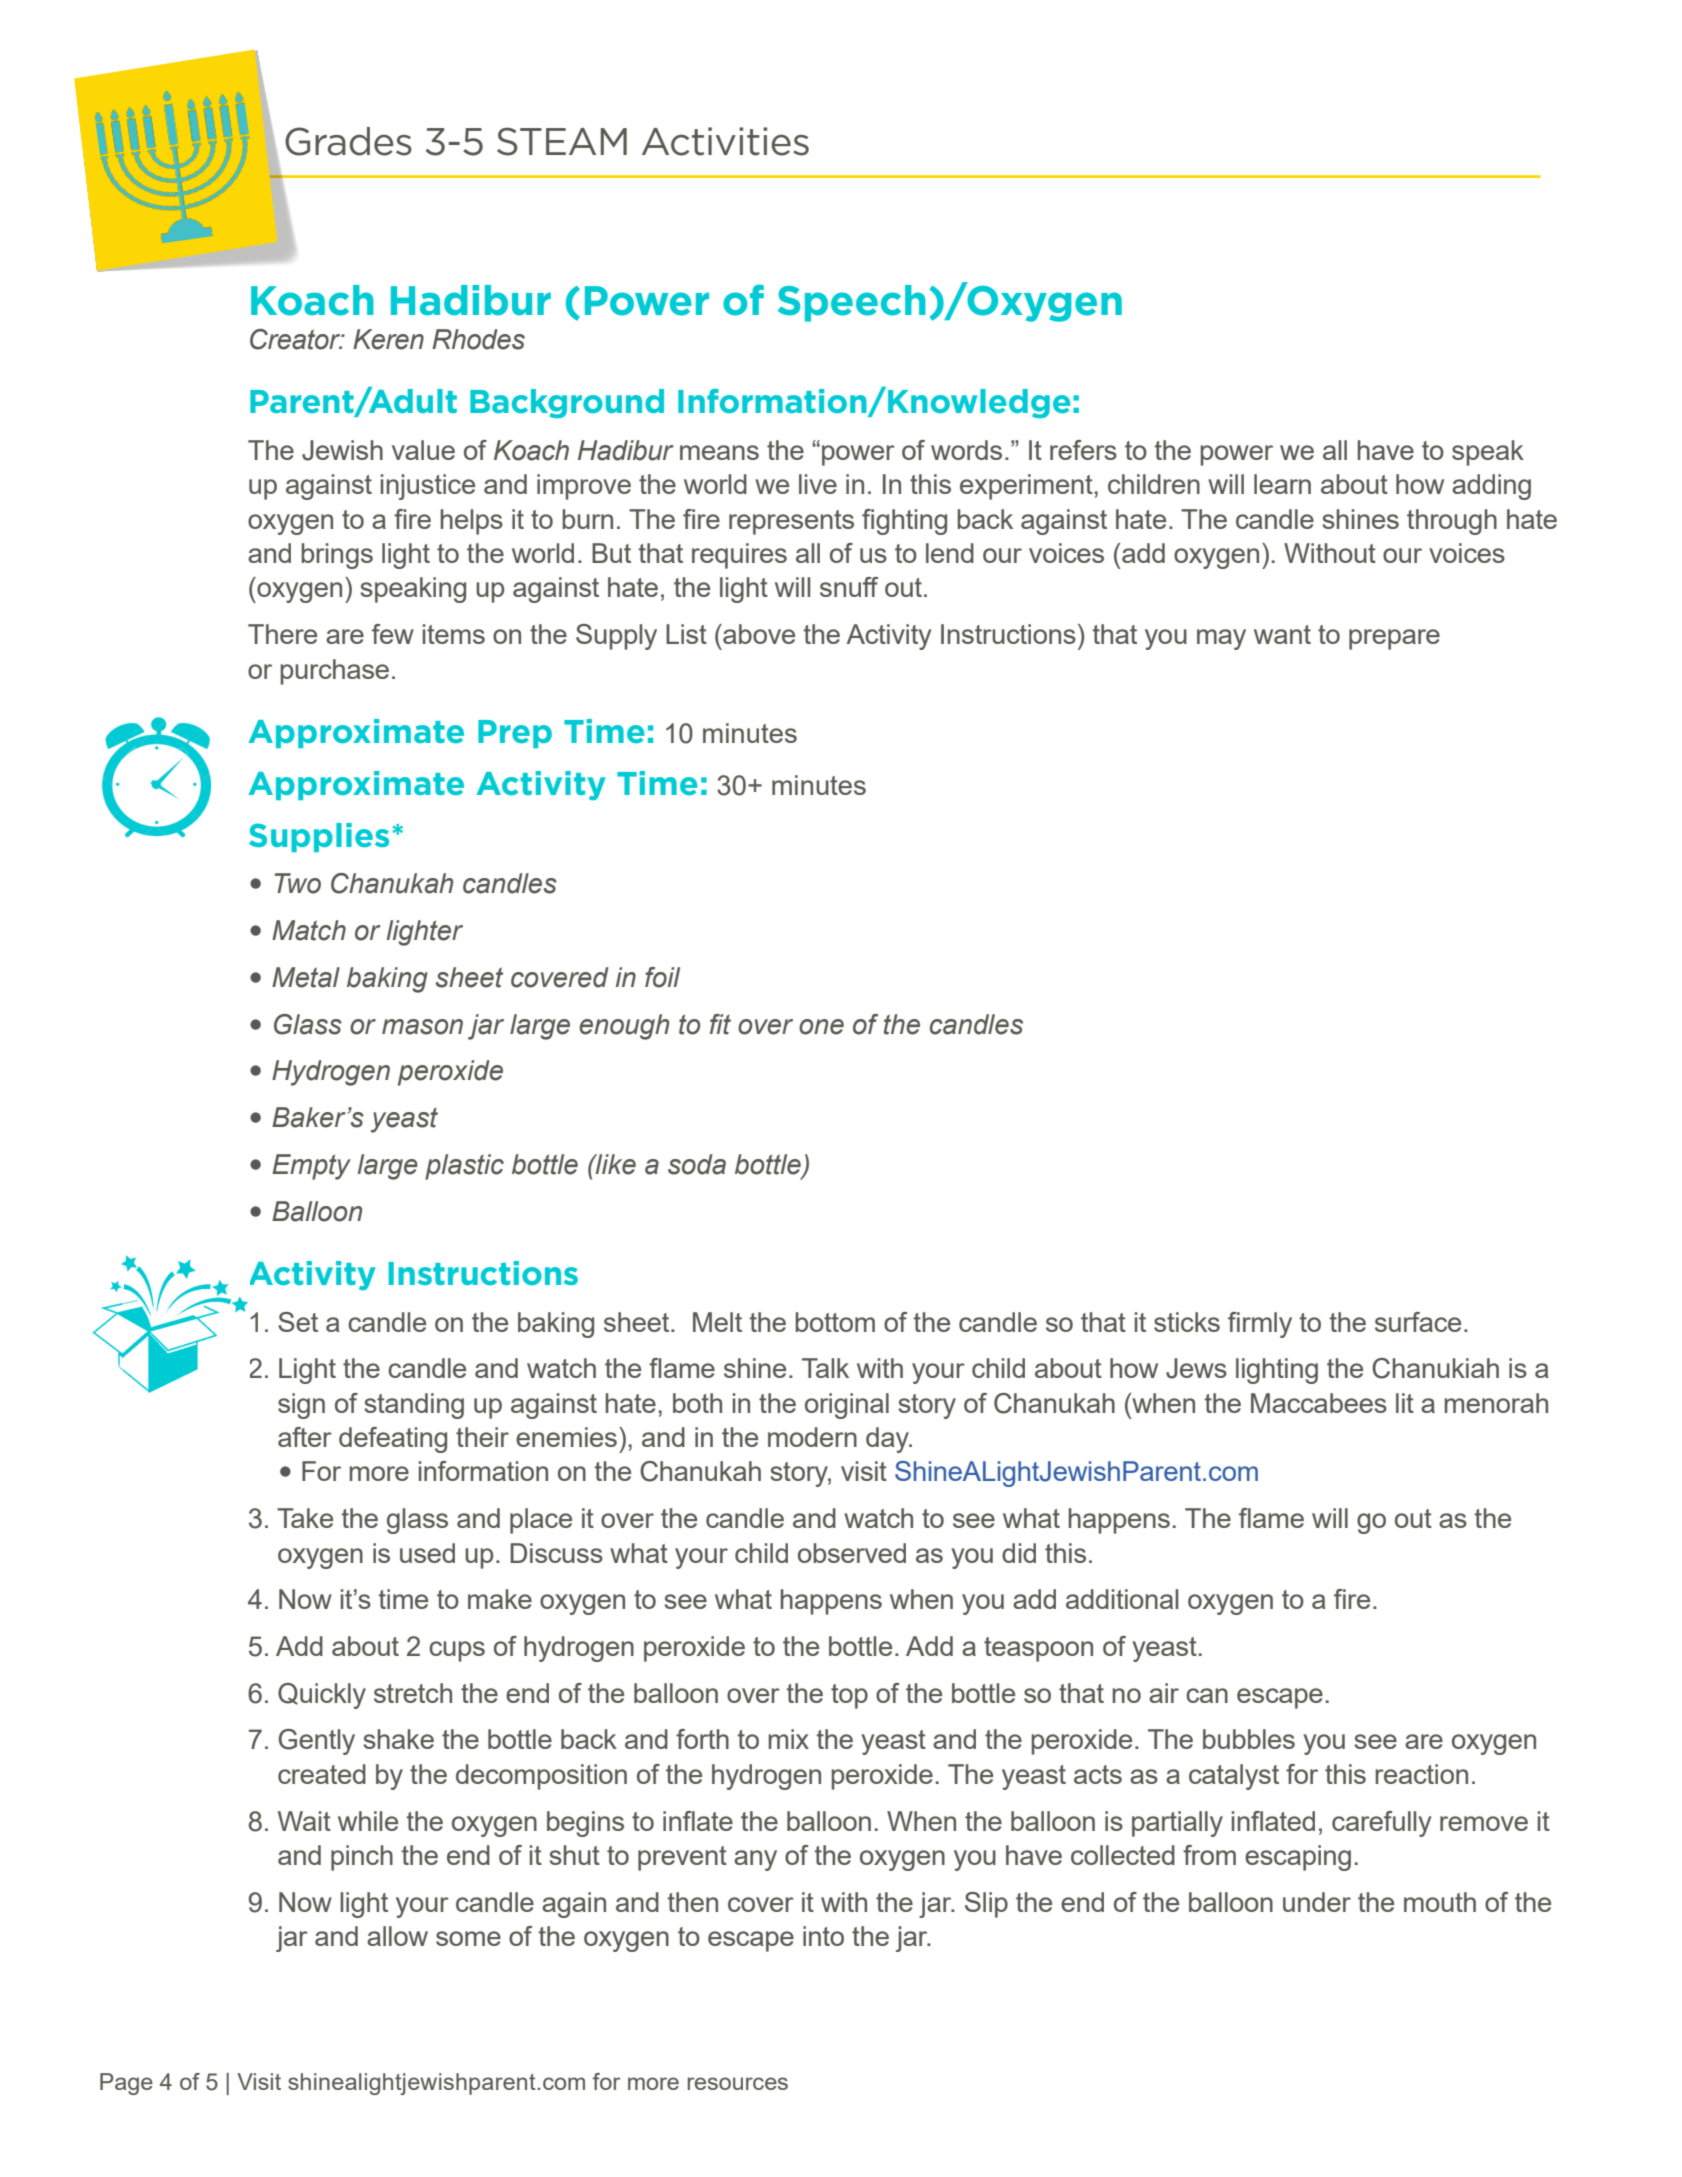  Describe the element at coordinates (282, 634) in the screenshot. I see `There` at that location.
